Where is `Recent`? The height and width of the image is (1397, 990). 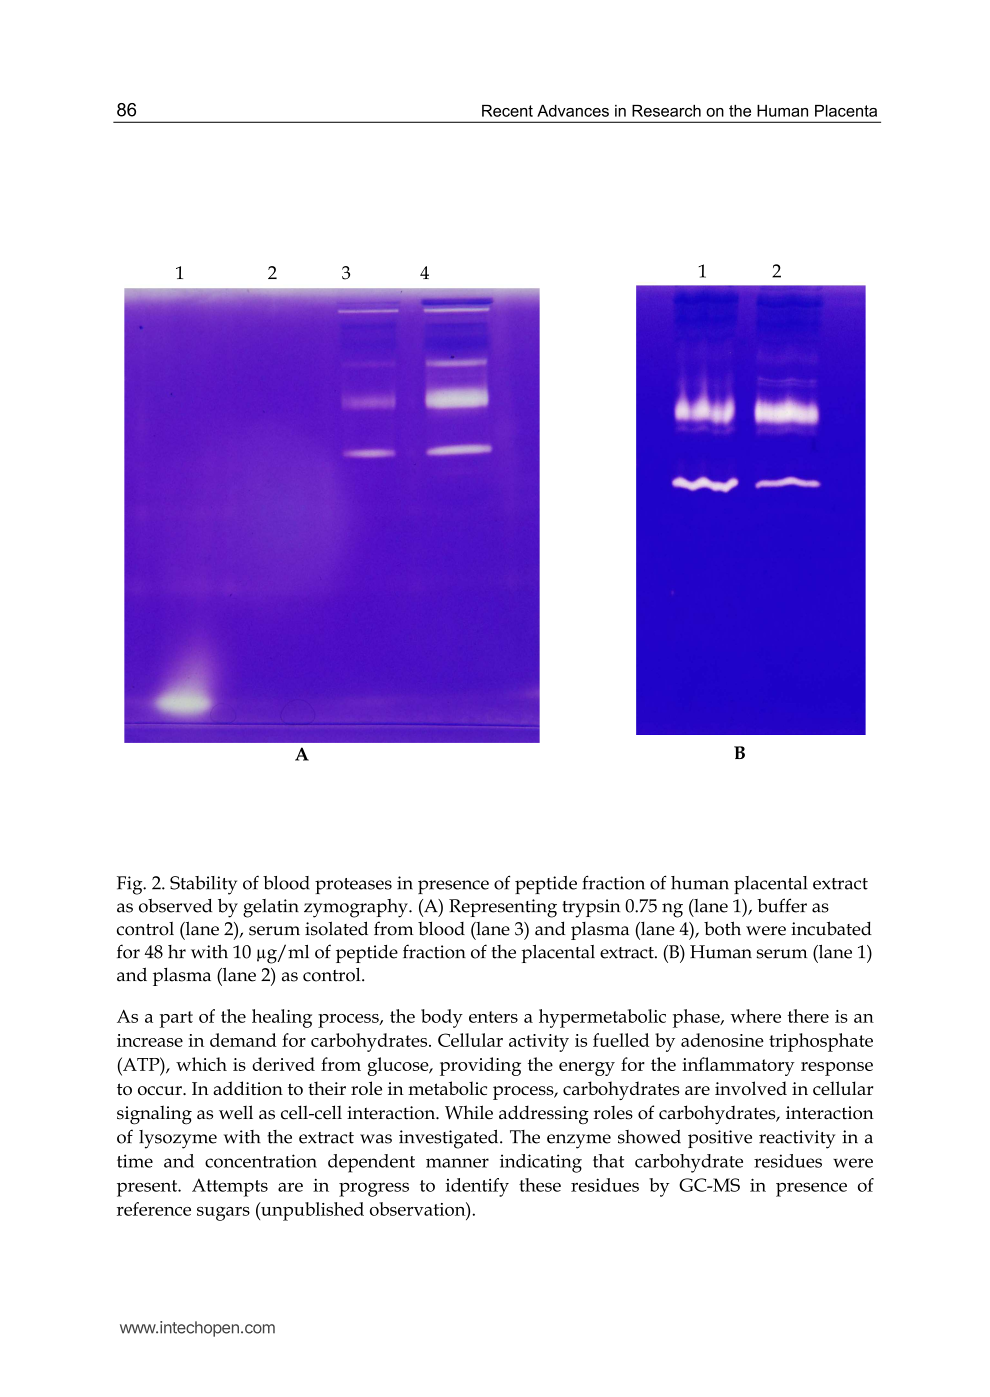 Recent is located at coordinates (507, 111).
